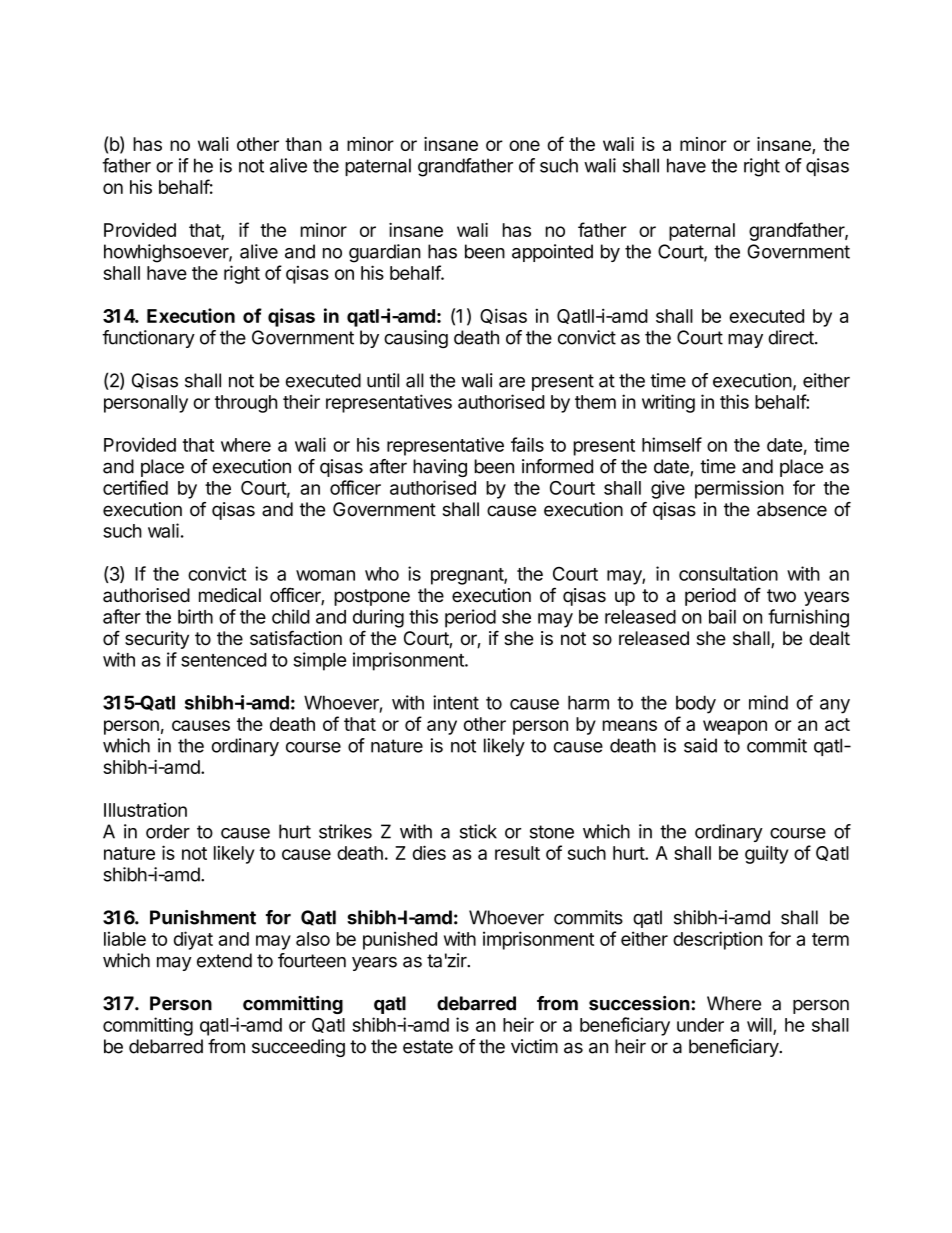 The width and height of the page is (952, 1233). What do you see at coordinates (224, 960) in the page?
I see `extend` at bounding box center [224, 960].
